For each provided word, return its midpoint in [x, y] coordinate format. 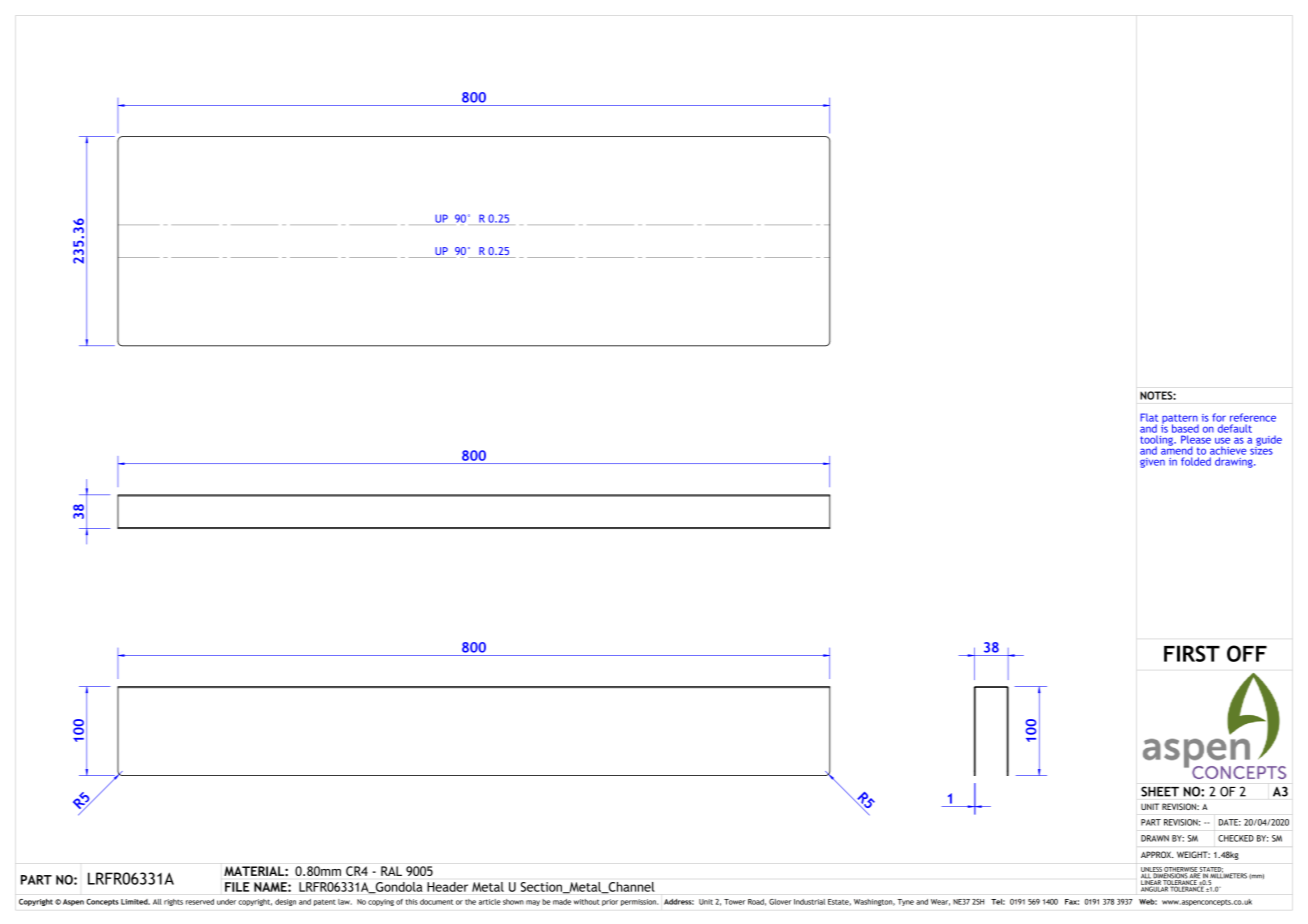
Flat [1149, 417]
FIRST [1192, 653]
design [285, 902]
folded [1196, 461]
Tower [734, 902]
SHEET [1160, 791]
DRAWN [1155, 838]
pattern [1180, 420]
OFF [1247, 653]
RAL [391, 871]
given [1152, 463]
